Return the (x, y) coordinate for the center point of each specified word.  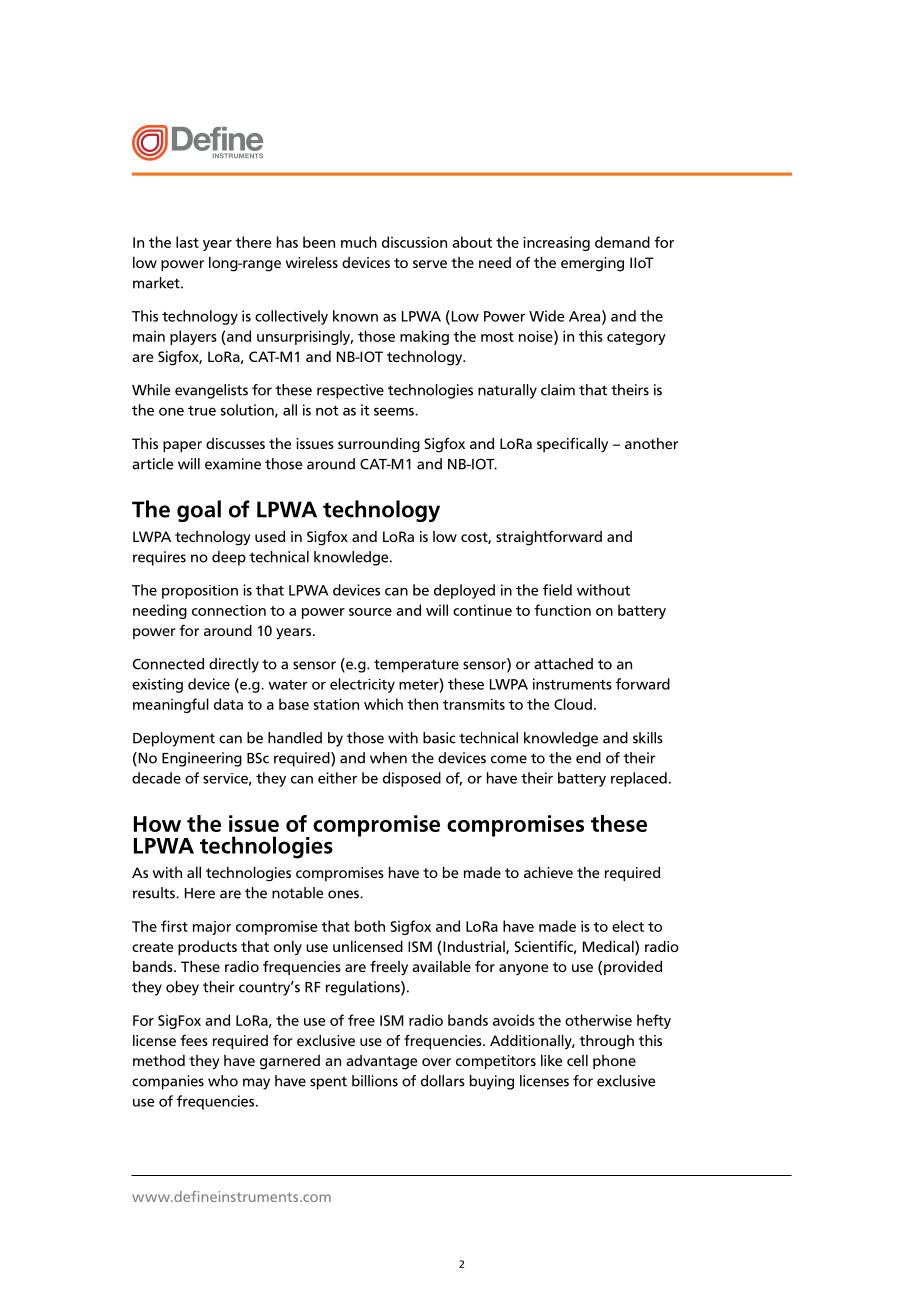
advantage (381, 1062)
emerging (592, 264)
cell (577, 1060)
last (187, 242)
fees (194, 1040)
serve (430, 264)
